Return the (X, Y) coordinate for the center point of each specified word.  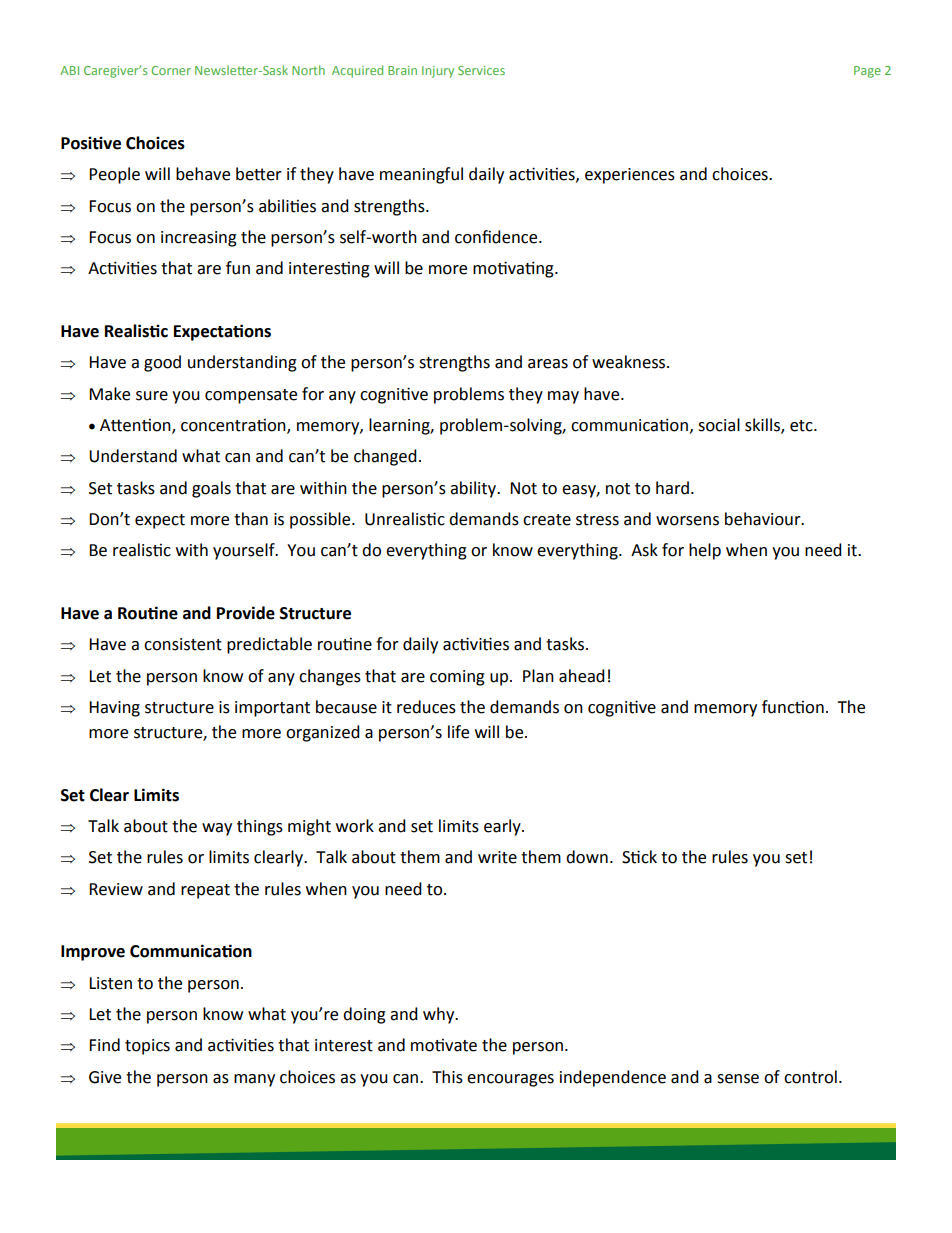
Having (114, 709)
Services (481, 70)
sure (152, 396)
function (793, 707)
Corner (171, 70)
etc (802, 426)
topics (147, 1047)
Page (867, 72)
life (458, 732)
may (563, 397)
